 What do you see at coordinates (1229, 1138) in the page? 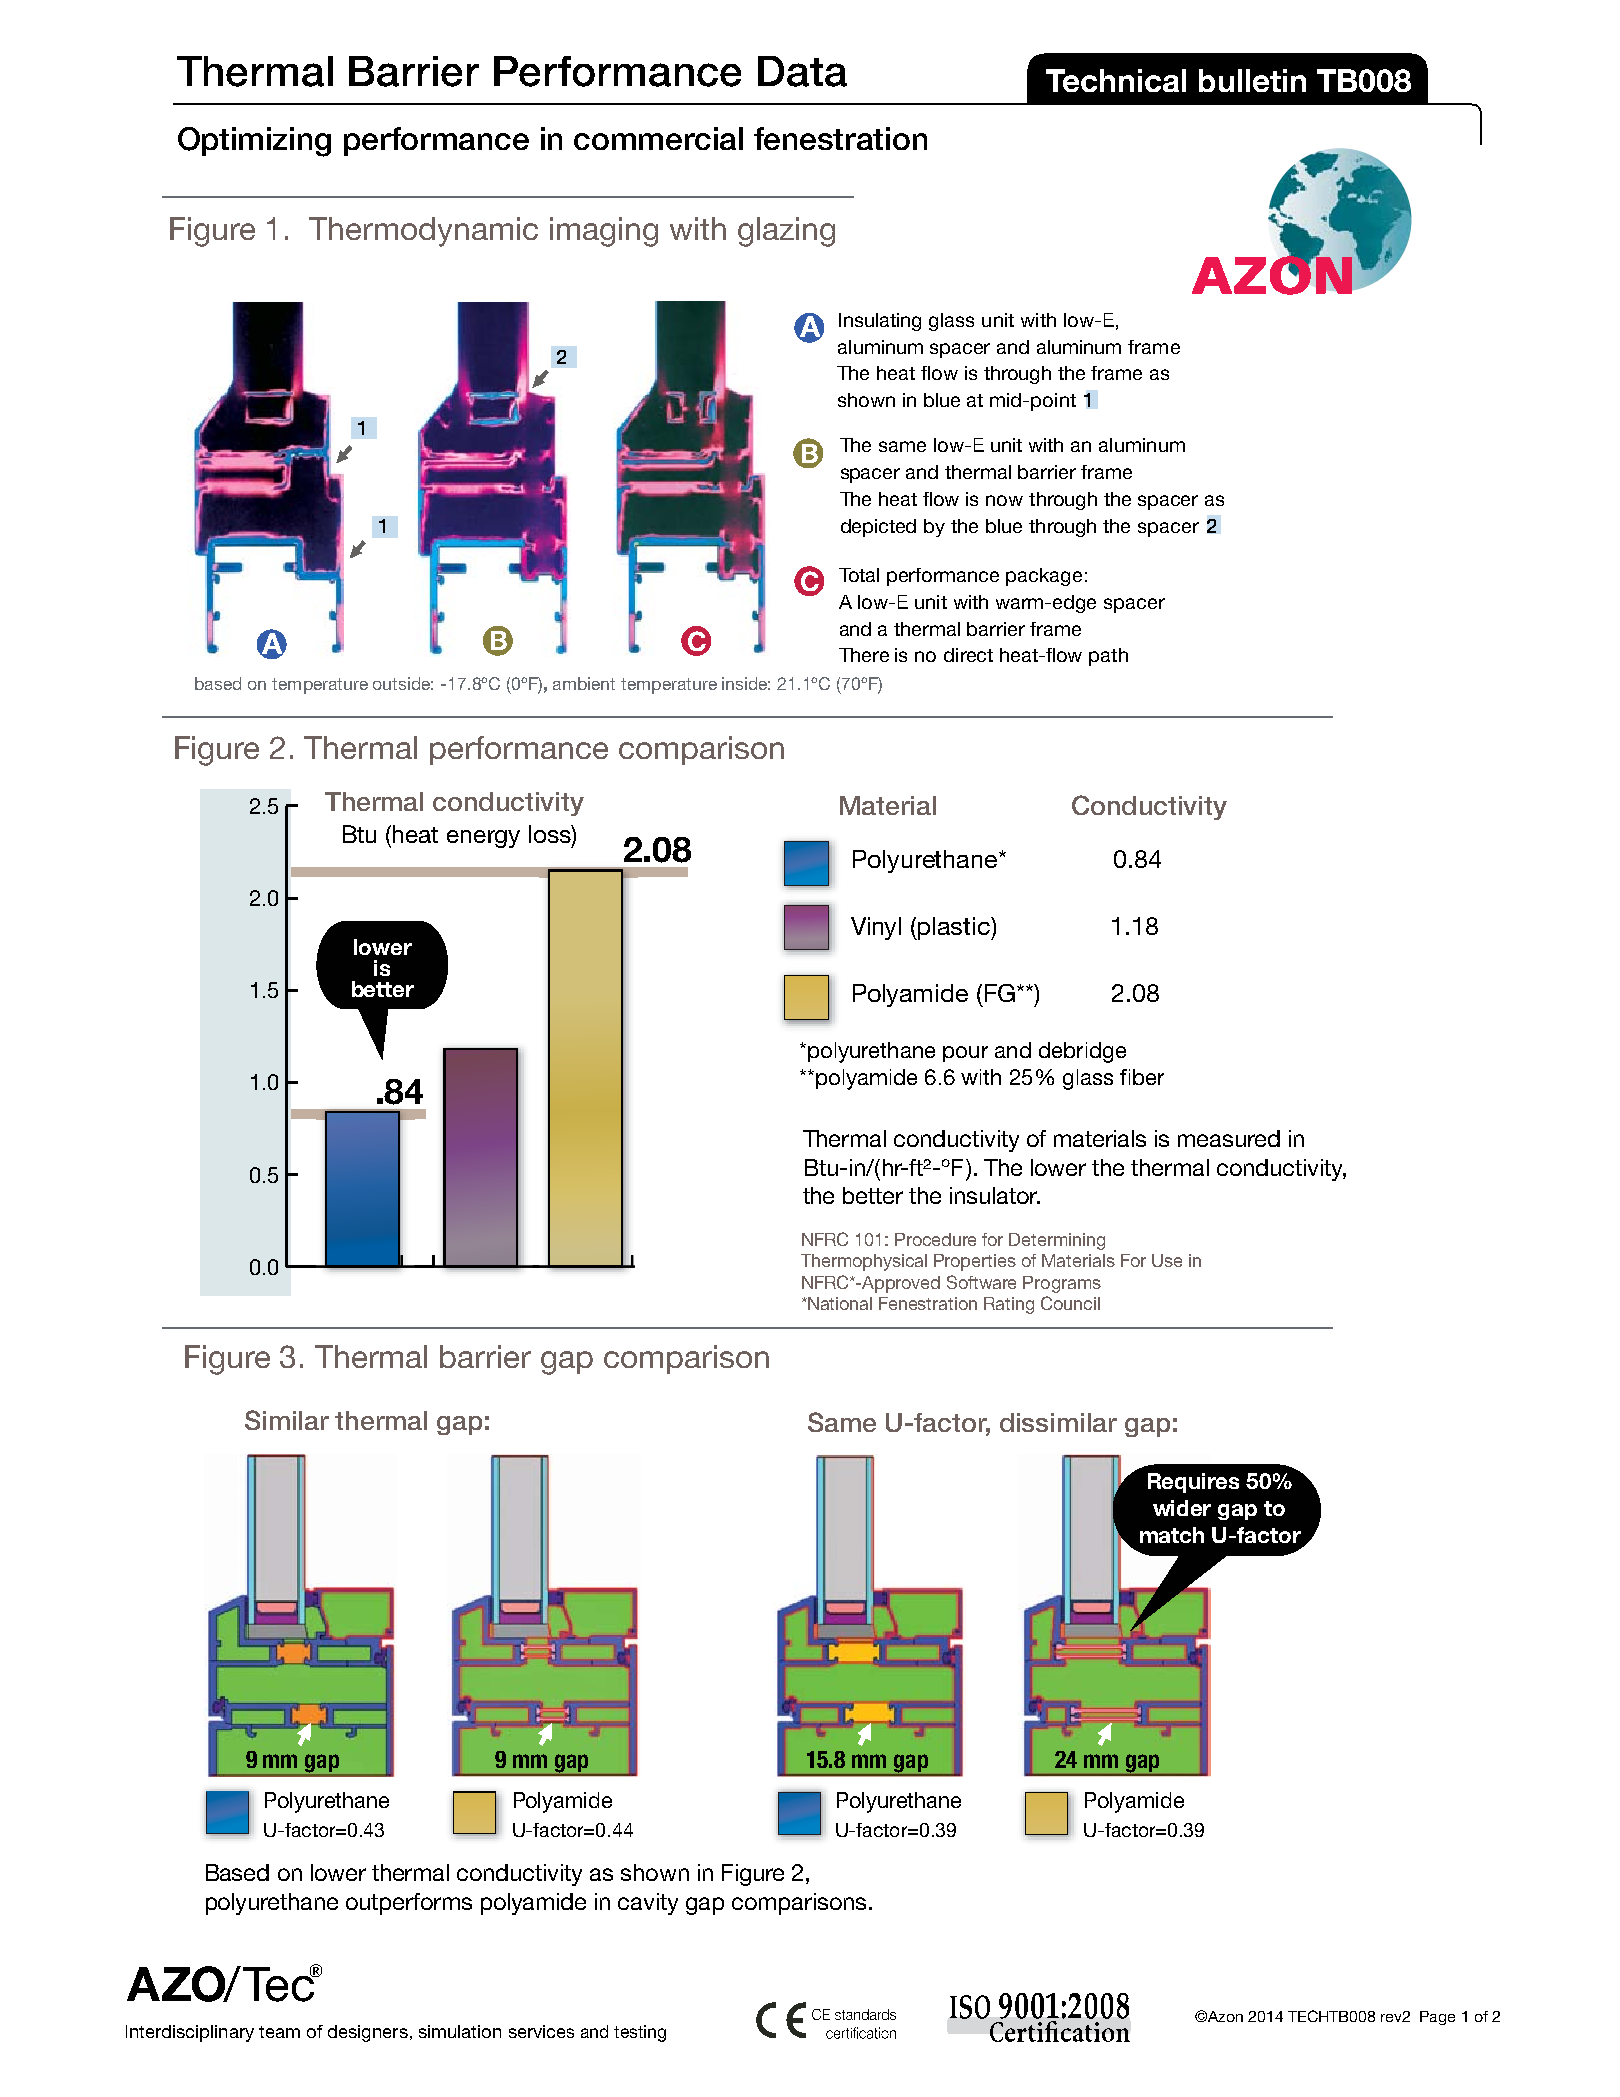
I see `measured` at bounding box center [1229, 1138].
